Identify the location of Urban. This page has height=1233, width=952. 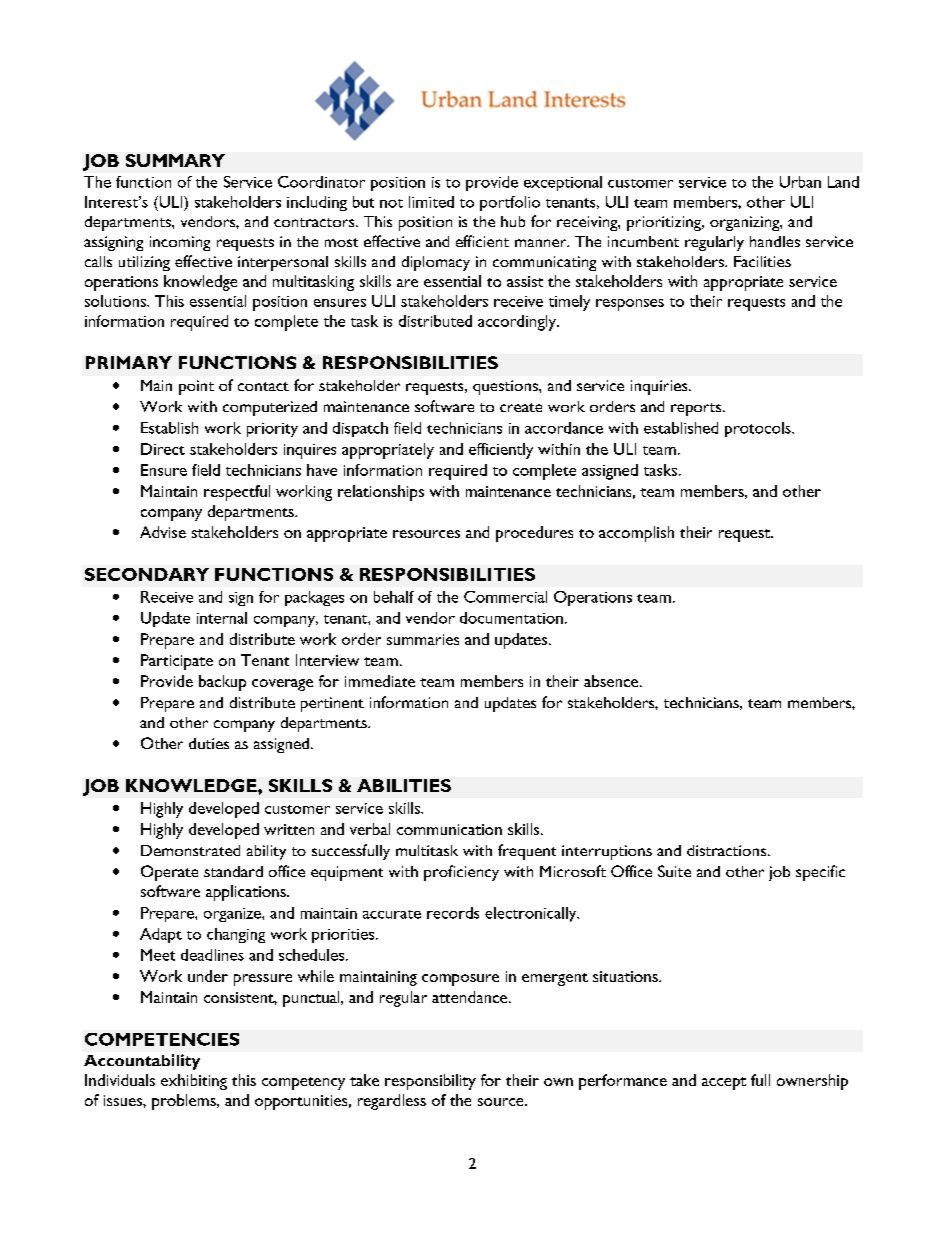
(800, 182).
